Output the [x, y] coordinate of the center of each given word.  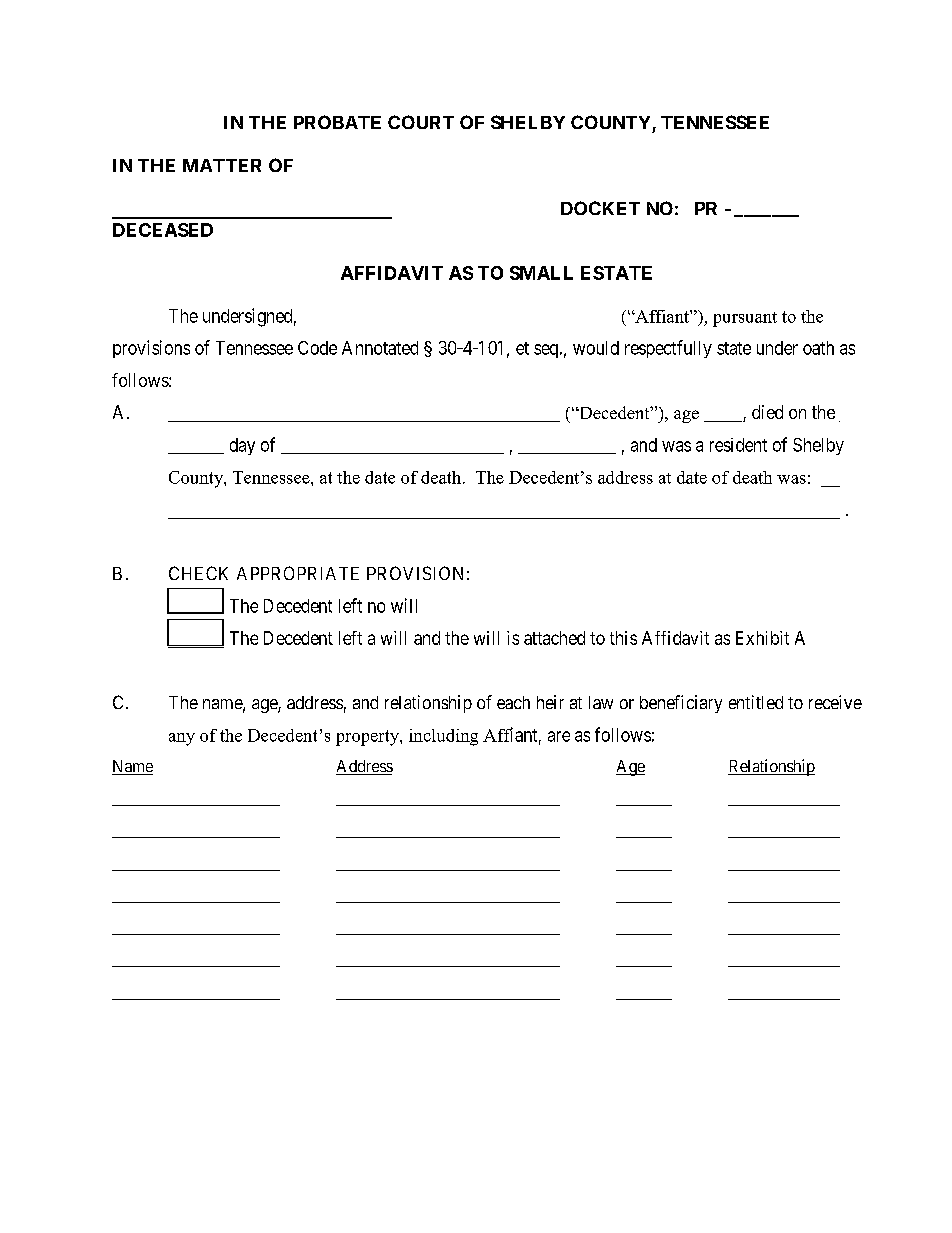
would [596, 348]
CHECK [198, 573]
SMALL [541, 273]
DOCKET [600, 208]
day [242, 446]
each [513, 702]
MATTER [222, 165]
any [182, 739]
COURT [421, 122]
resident [738, 445]
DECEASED [163, 230]
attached [554, 638]
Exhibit [762, 638]
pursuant [745, 319]
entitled [756, 702]
